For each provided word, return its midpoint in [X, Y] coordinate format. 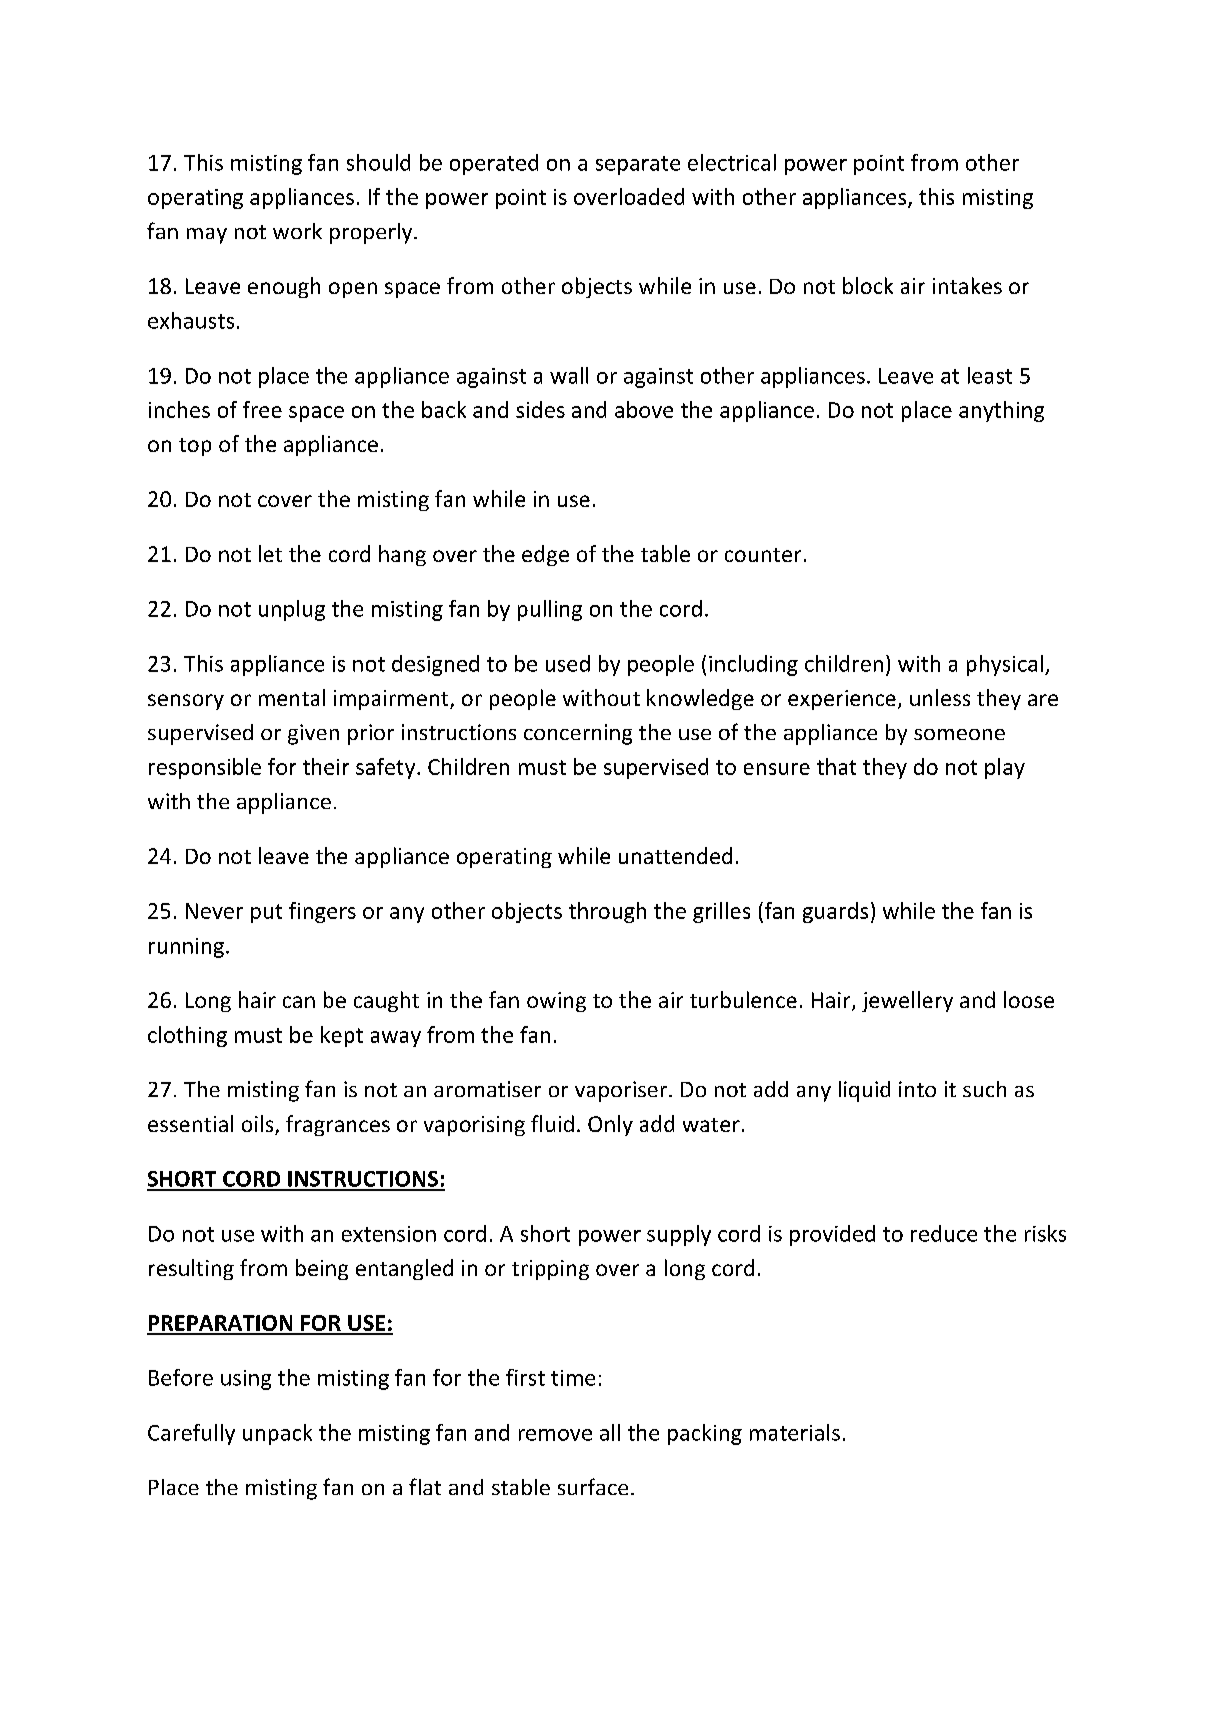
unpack [277, 1434]
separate [638, 165]
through [607, 912]
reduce [944, 1233]
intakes [967, 285]
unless [940, 697]
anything [1001, 411]
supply [679, 1235]
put [266, 913]
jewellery [907, 1001]
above [644, 409]
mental [292, 697]
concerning [578, 734]
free [262, 409]
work [297, 231]
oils [259, 1125]
